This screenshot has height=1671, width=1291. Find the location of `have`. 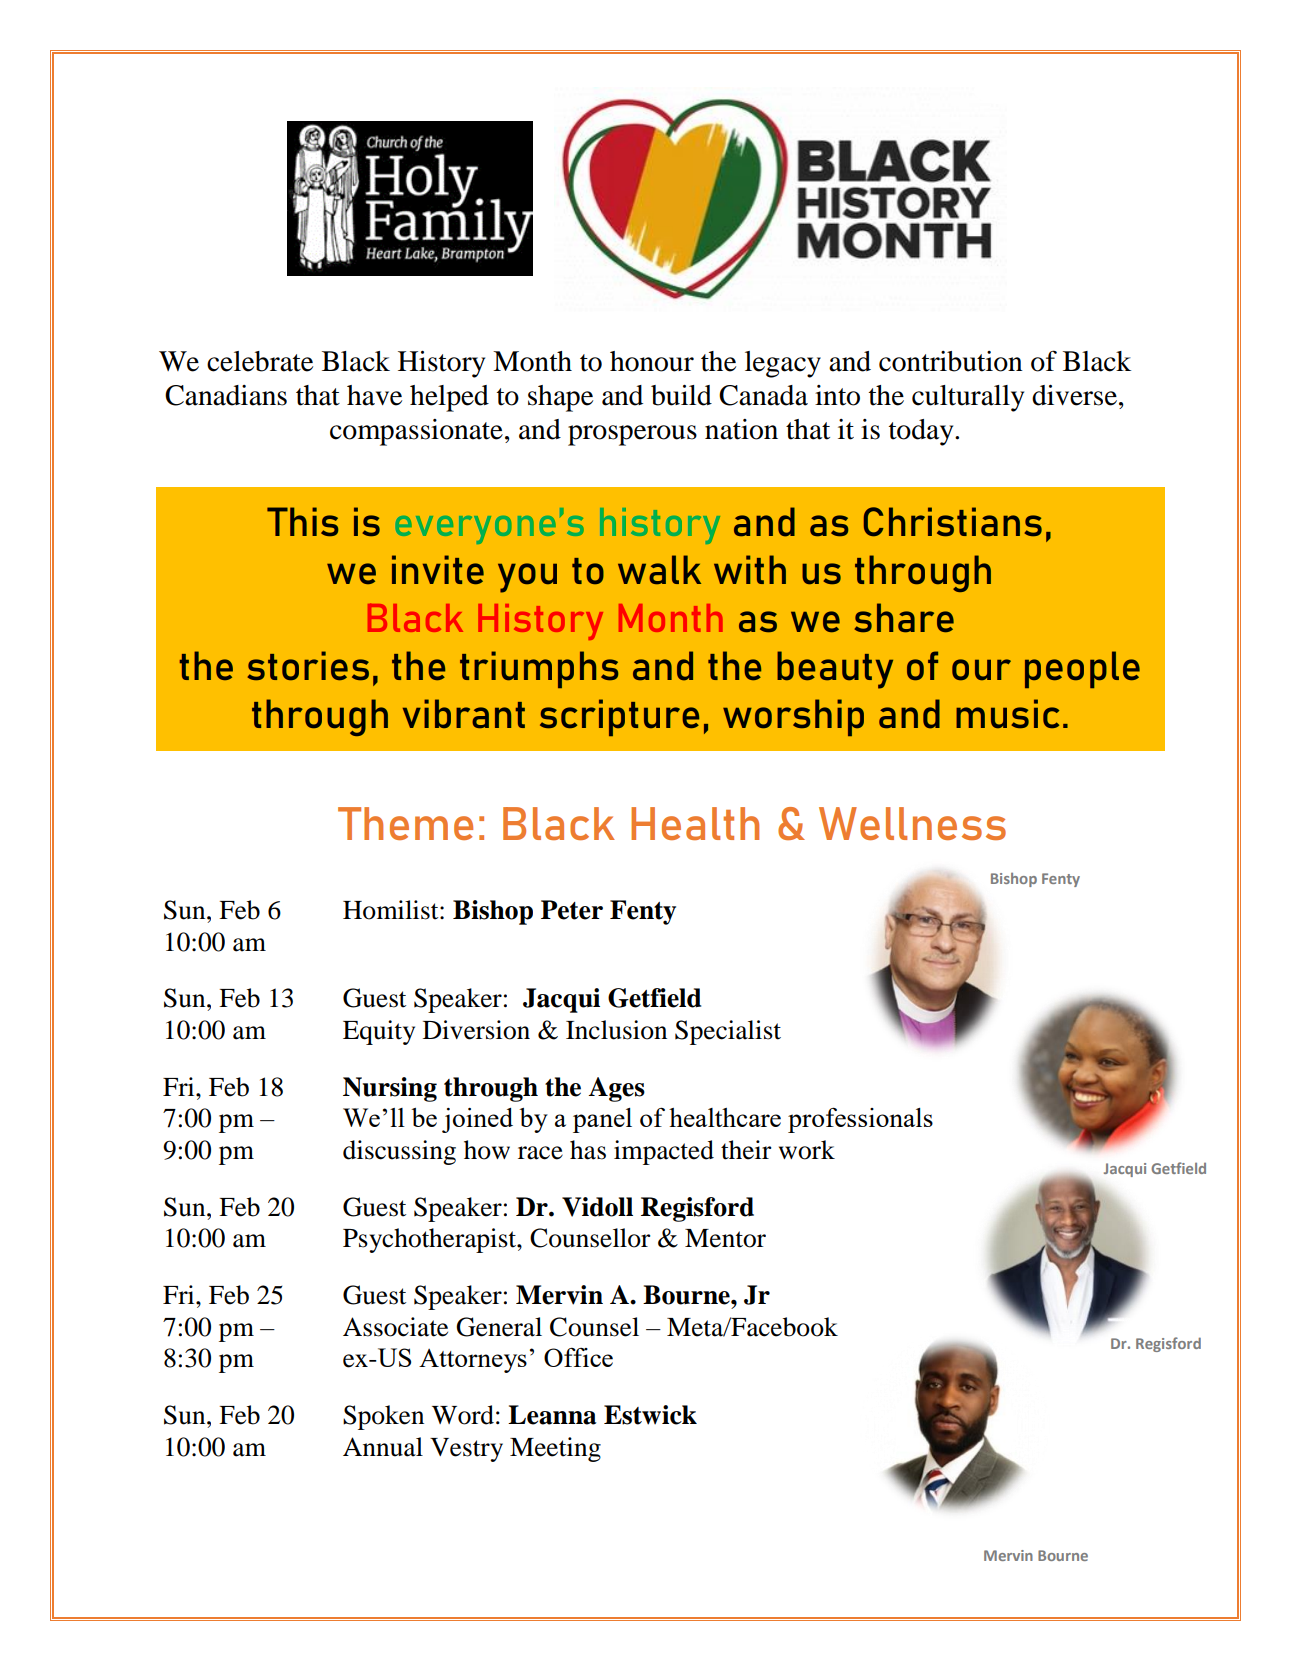

have is located at coordinates (374, 395).
